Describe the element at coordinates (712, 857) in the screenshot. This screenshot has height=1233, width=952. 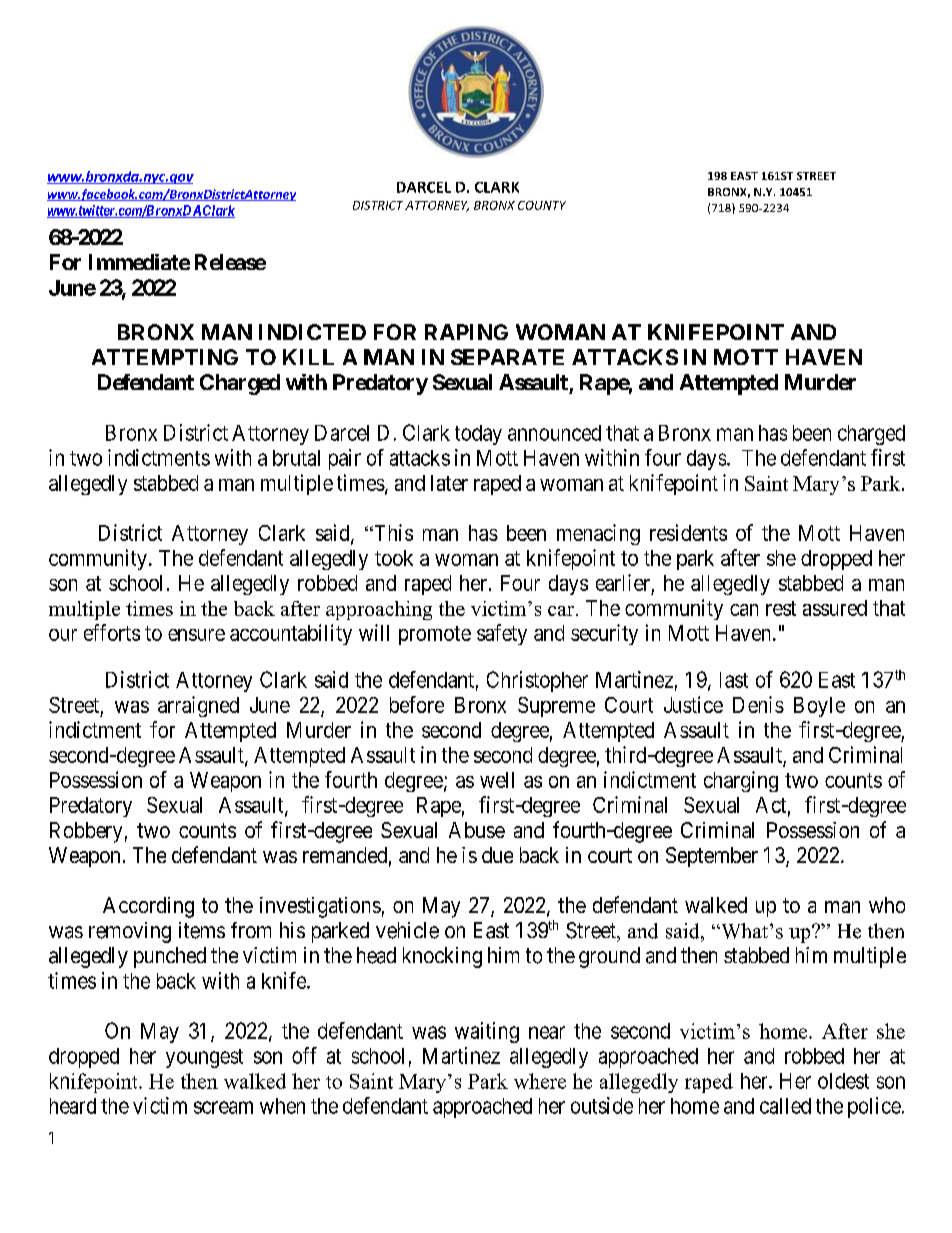
I see `September` at that location.
